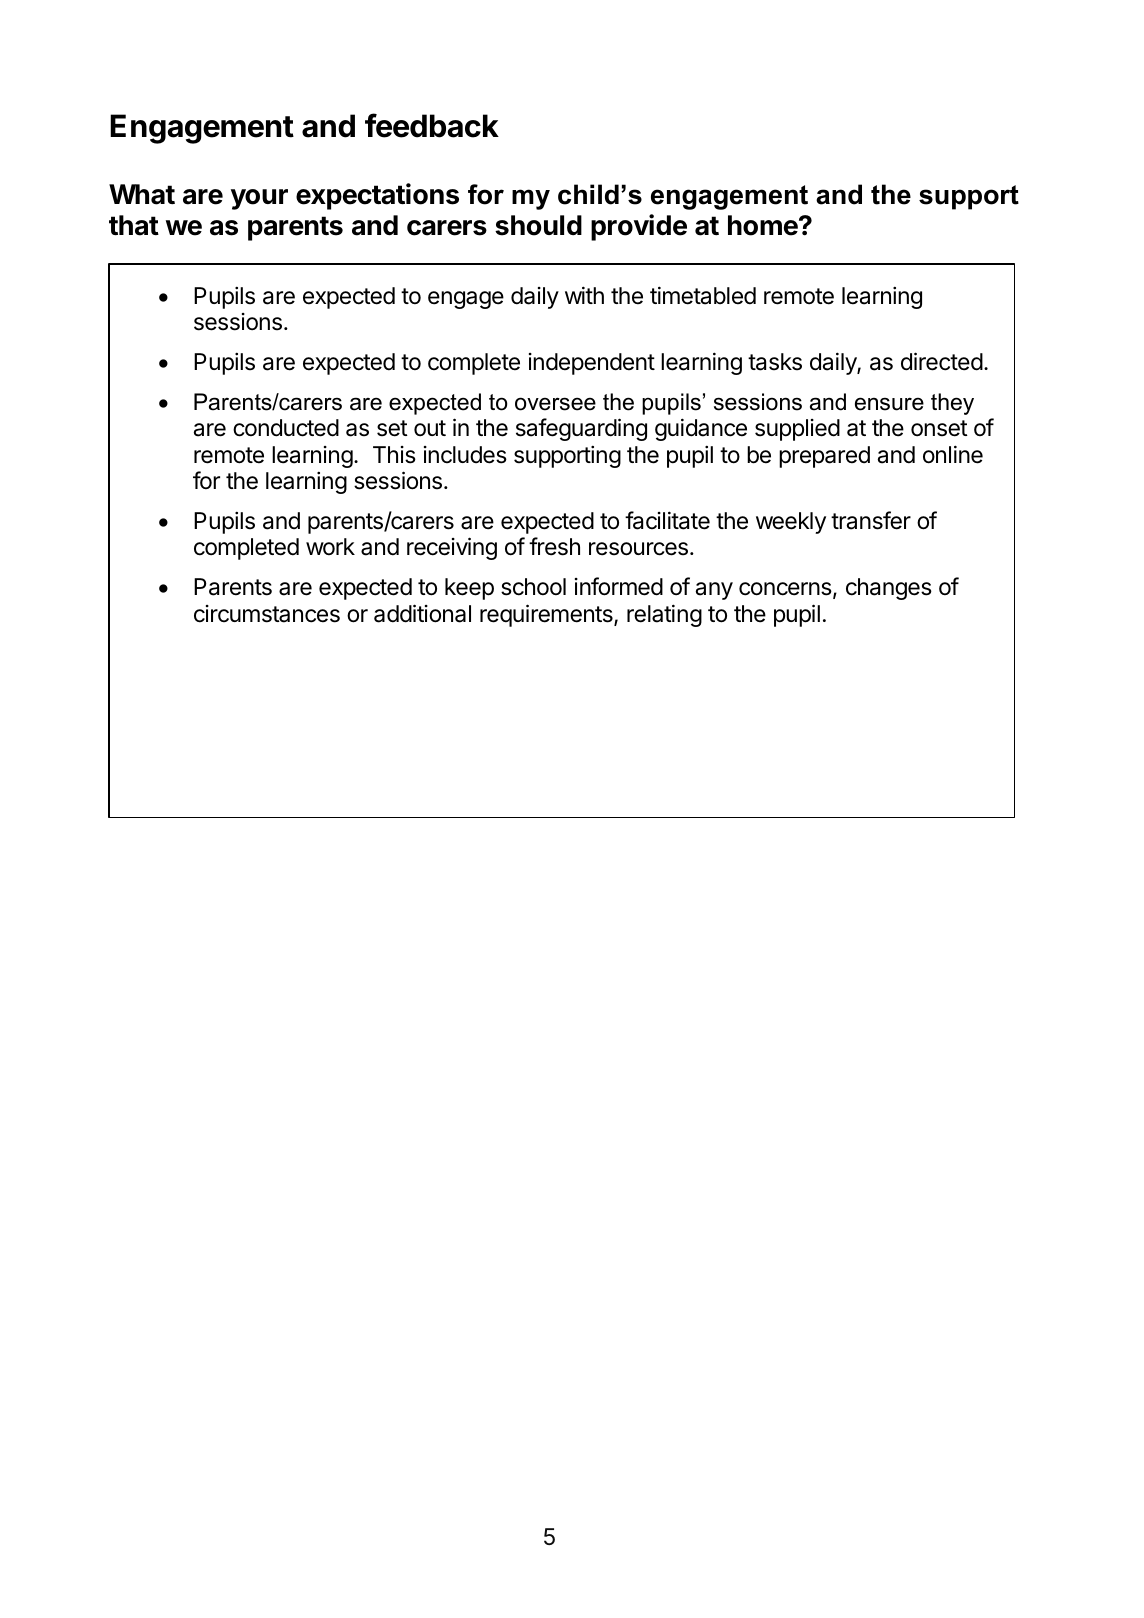 The width and height of the document is (1144, 1618). What do you see at coordinates (533, 587) in the document?
I see `school` at bounding box center [533, 587].
